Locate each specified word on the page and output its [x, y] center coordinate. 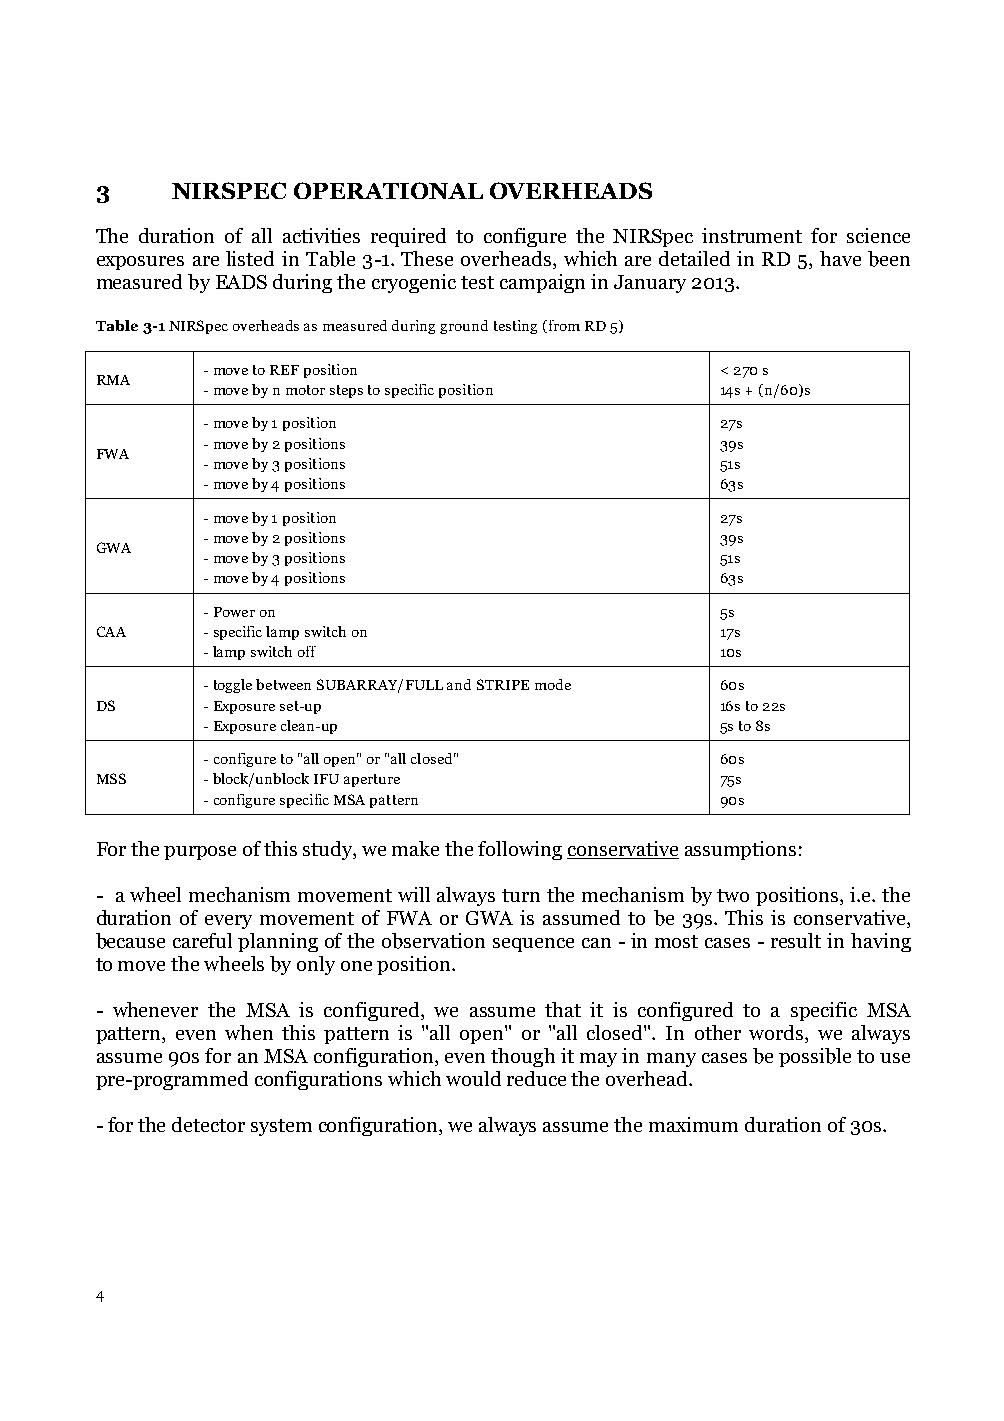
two [733, 895]
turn [521, 895]
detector [208, 1124]
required [408, 237]
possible [815, 1057]
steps [346, 391]
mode [553, 684]
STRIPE [503, 684]
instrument [752, 235]
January [650, 284]
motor [305, 390]
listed [250, 258]
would [473, 1078]
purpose [200, 853]
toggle [233, 686]
